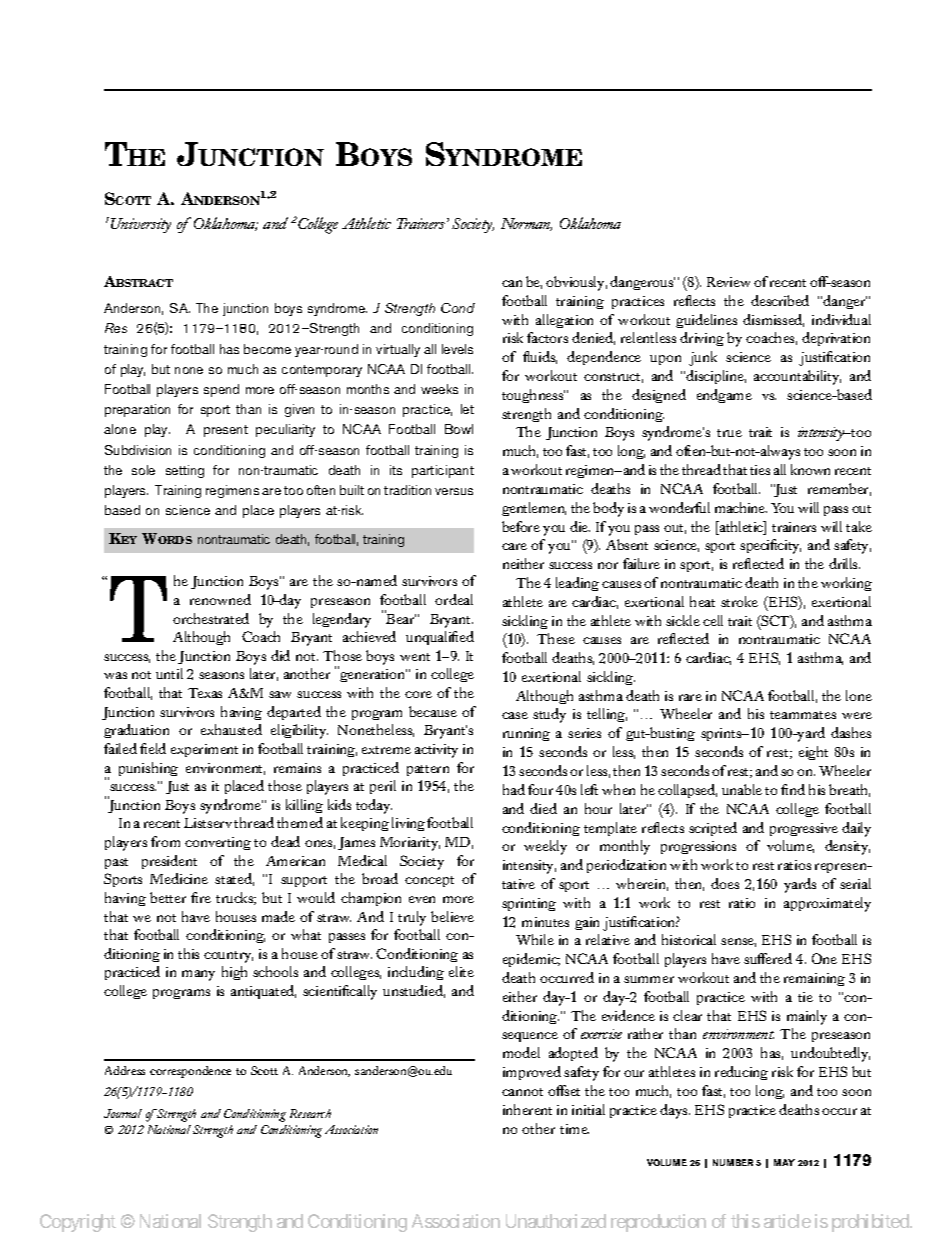  I want to click on Copyright, so click(78, 1223).
